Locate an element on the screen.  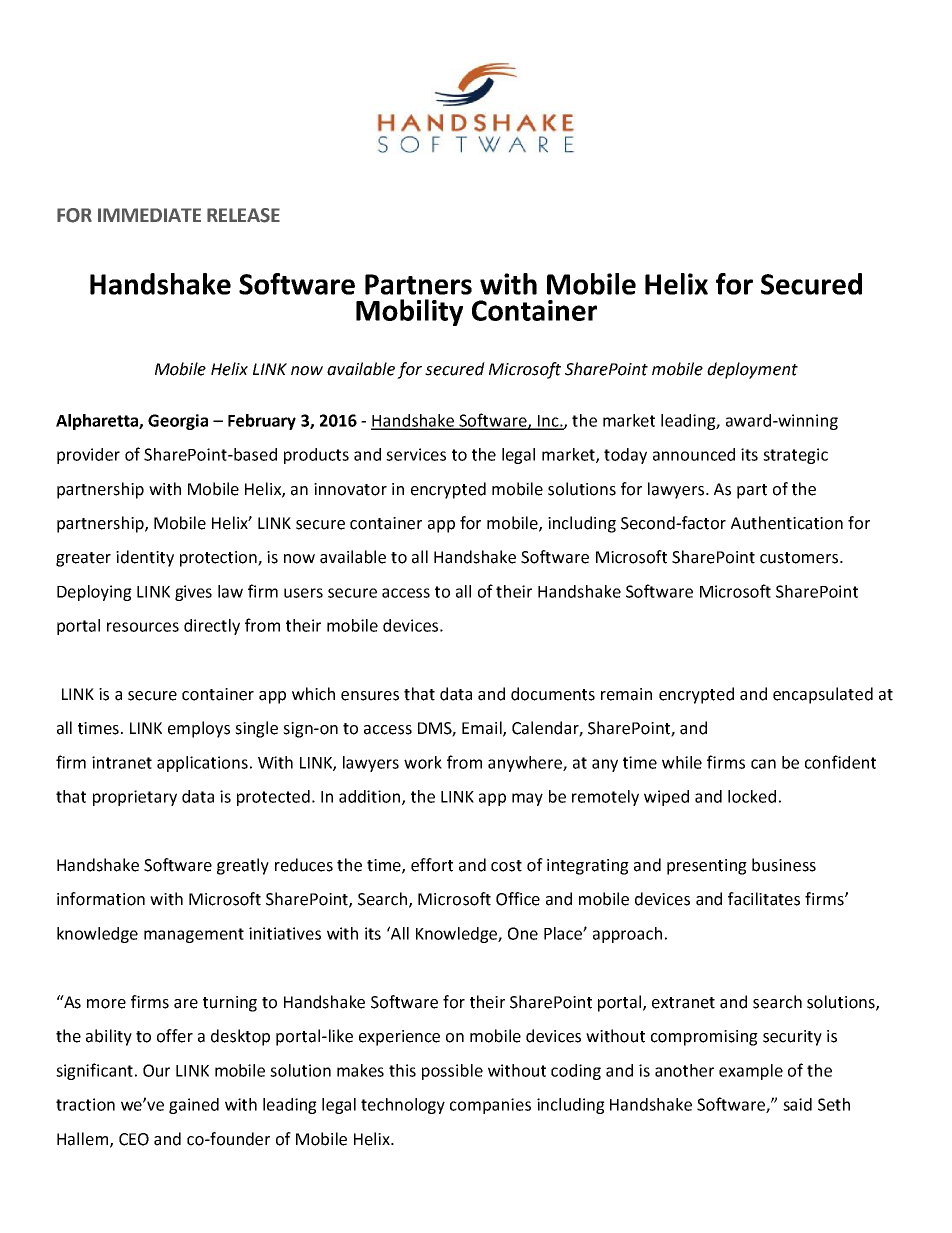
companies is located at coordinates (490, 1106).
